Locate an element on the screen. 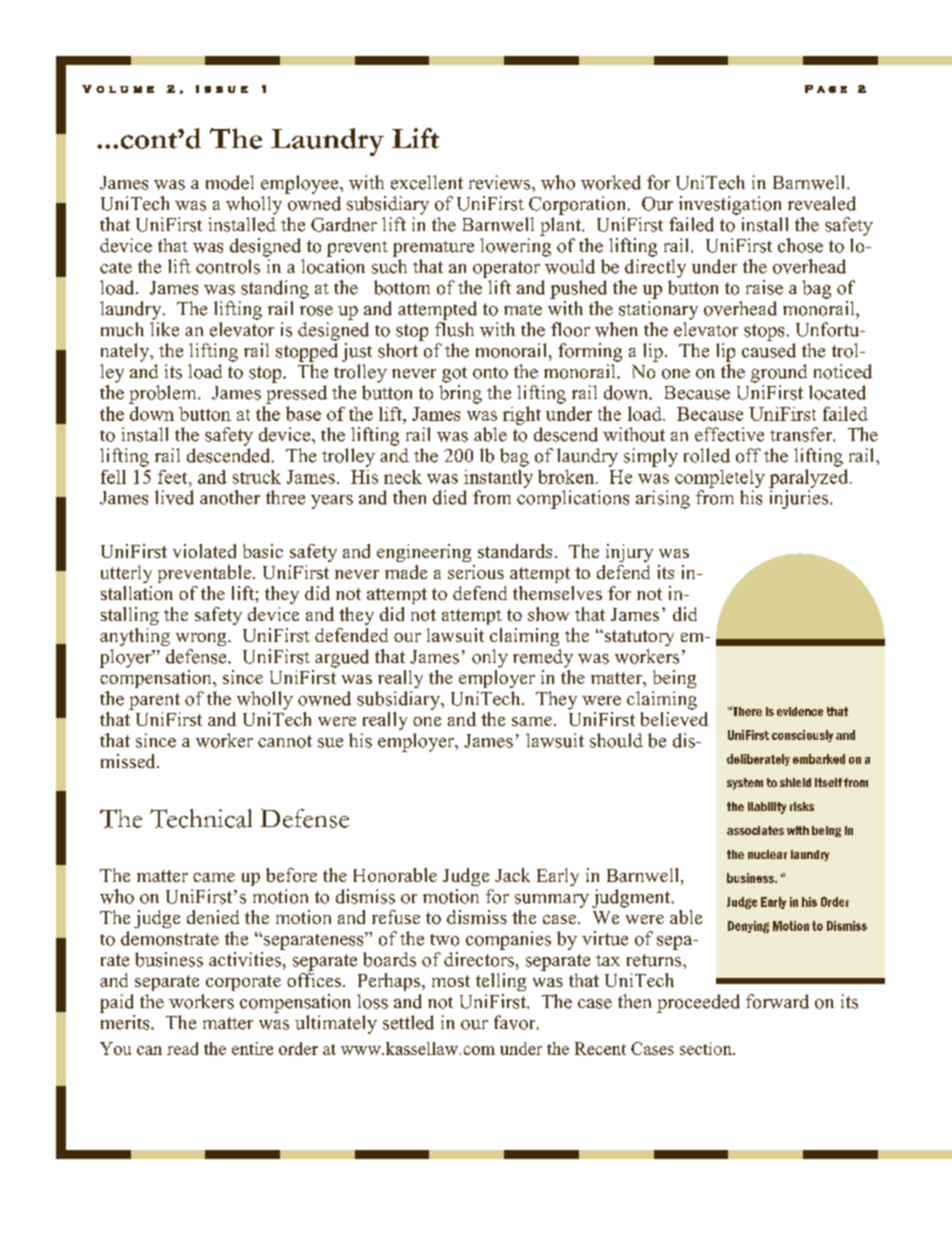 This screenshot has height=1233, width=952. reviews is located at coordinates (501, 182).
